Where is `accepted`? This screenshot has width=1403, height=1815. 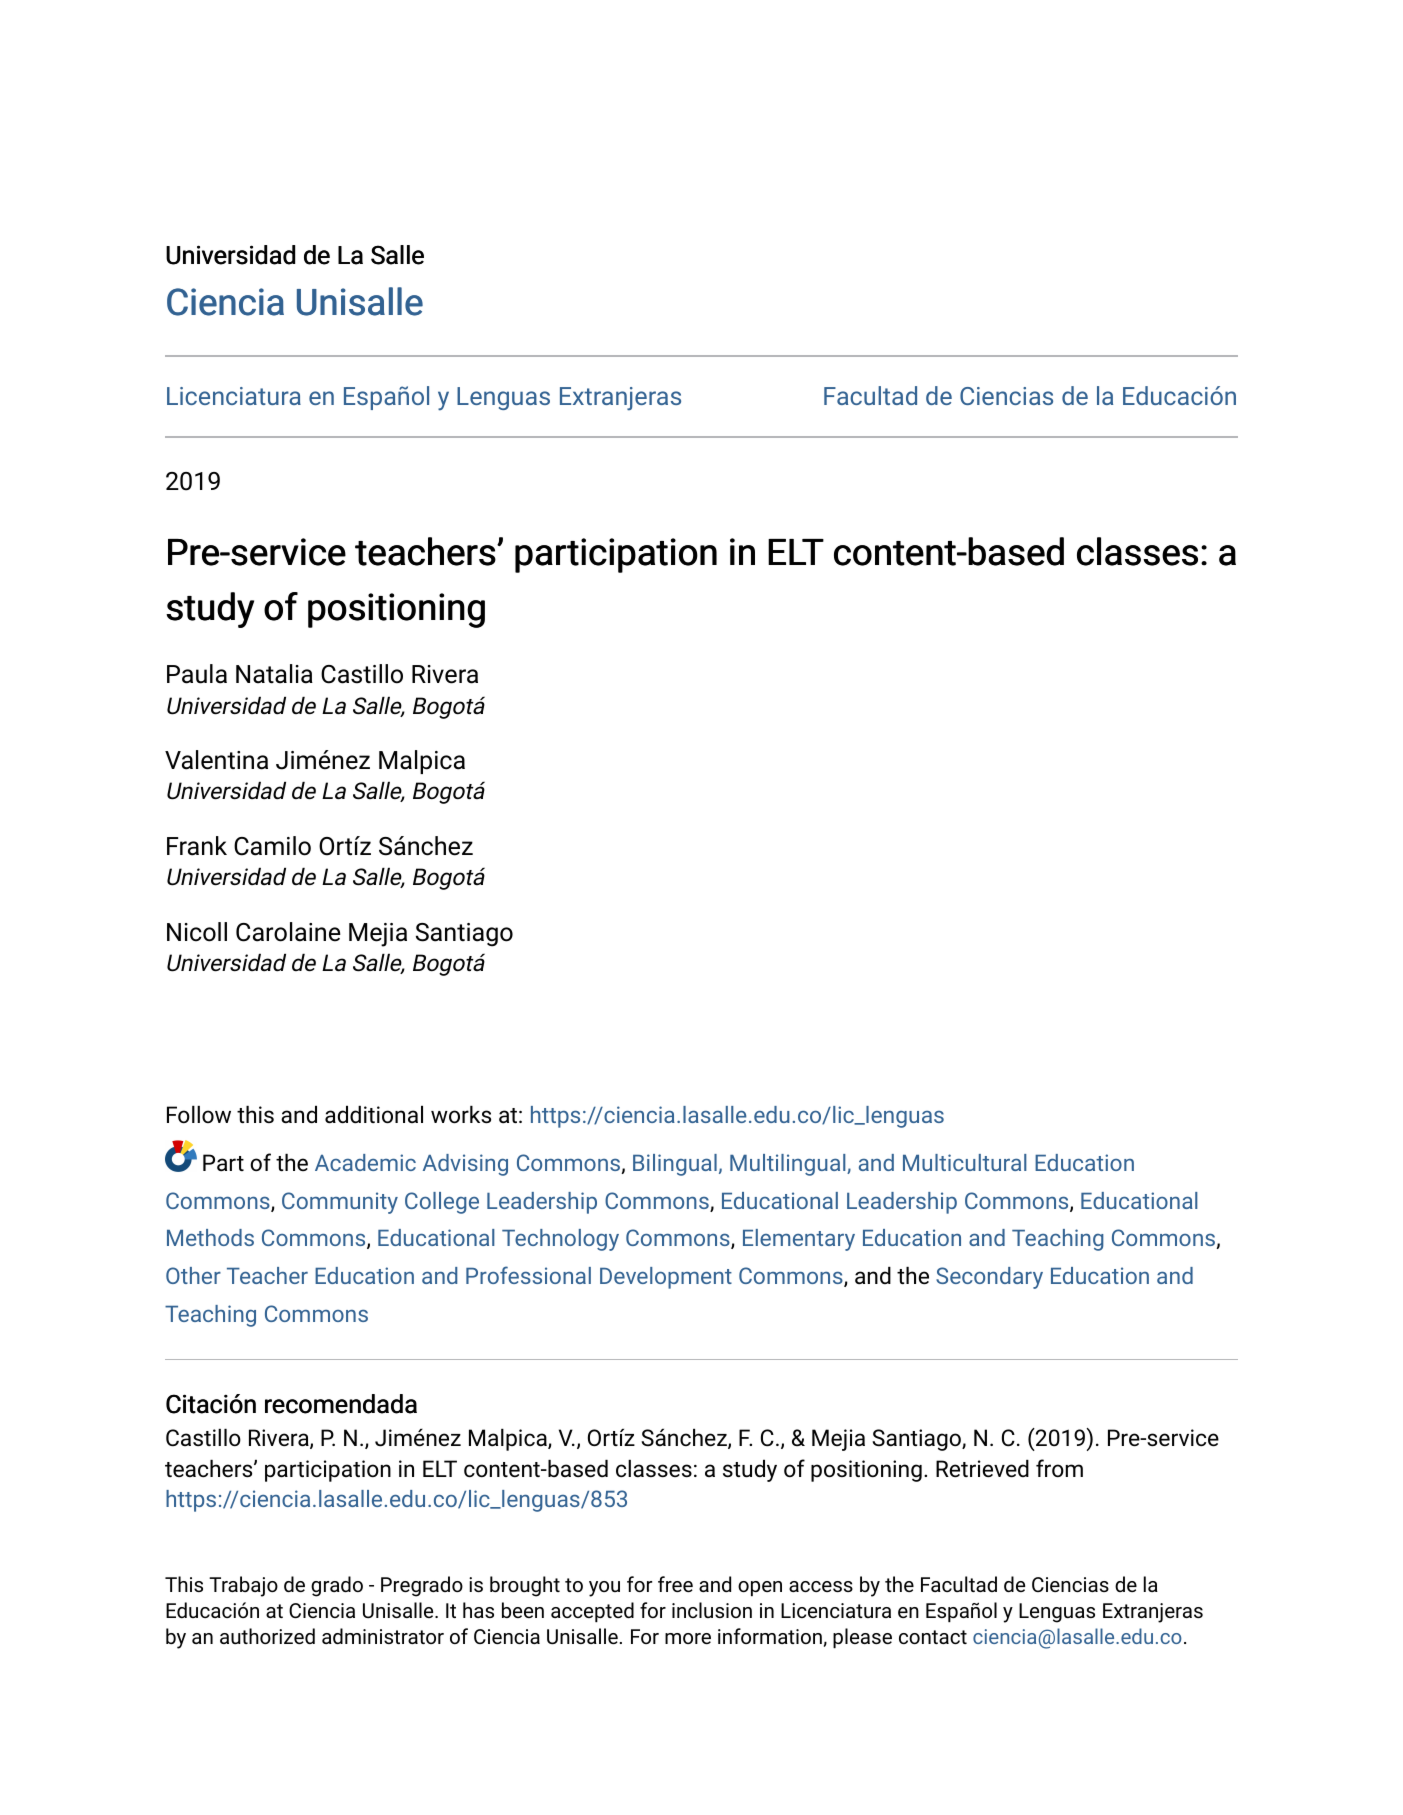
accepted is located at coordinates (592, 1612).
